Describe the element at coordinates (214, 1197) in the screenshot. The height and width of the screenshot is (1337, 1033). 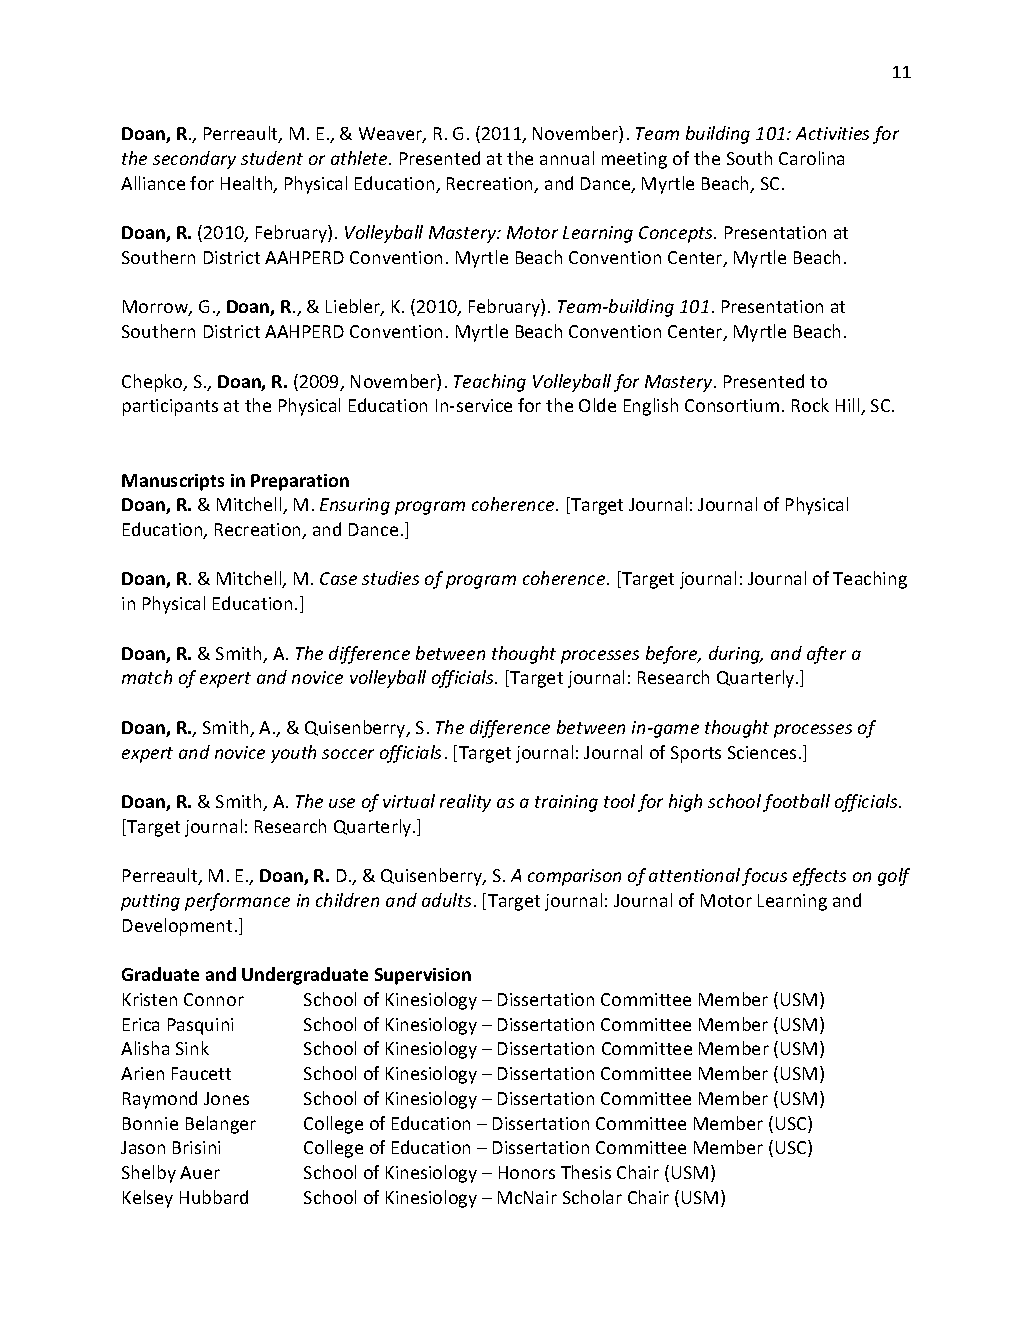
I see `Hubbard` at that location.
